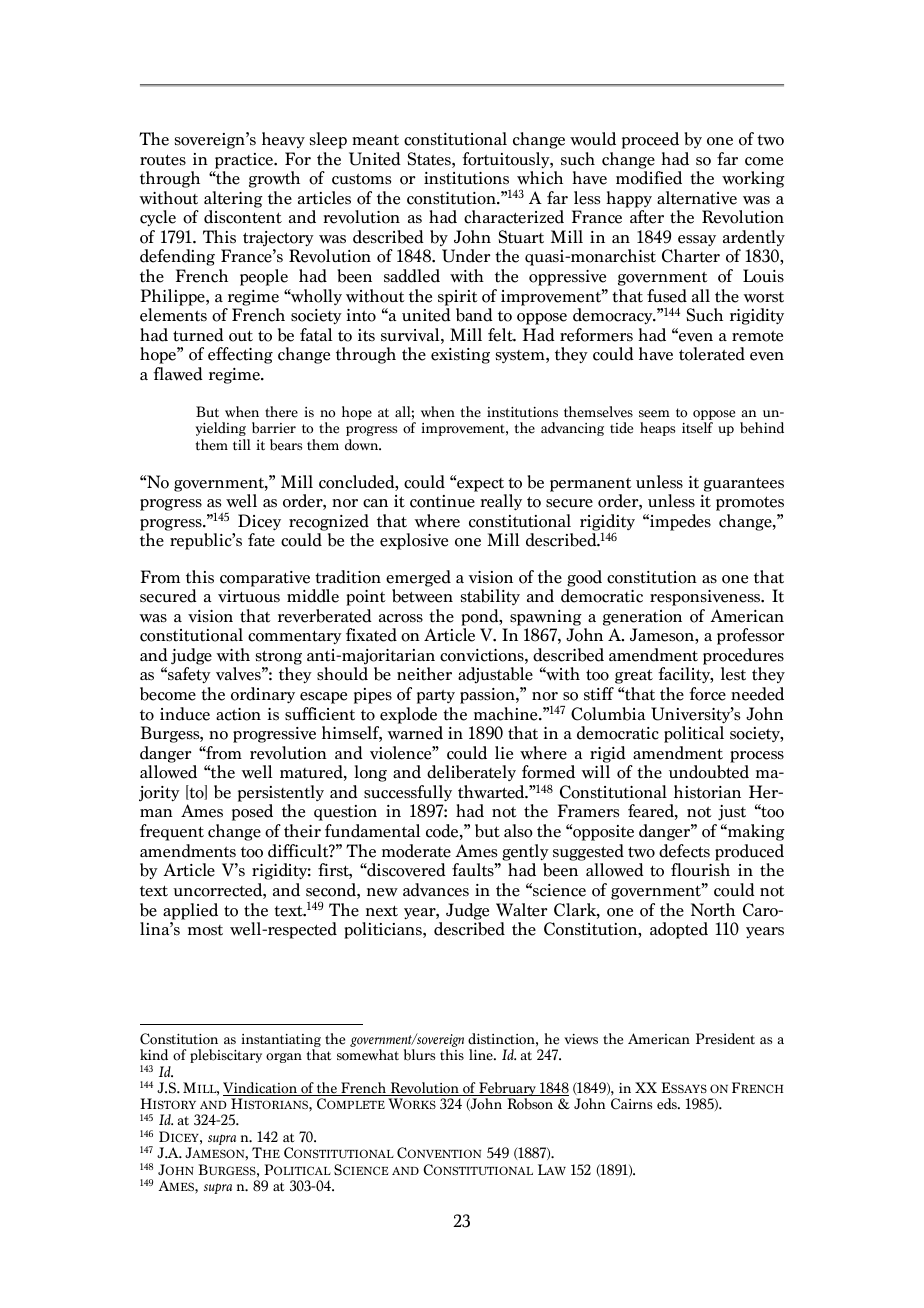 This screenshot has width=924, height=1308. Describe the element at coordinates (668, 1104) in the screenshot. I see `eds` at that location.
